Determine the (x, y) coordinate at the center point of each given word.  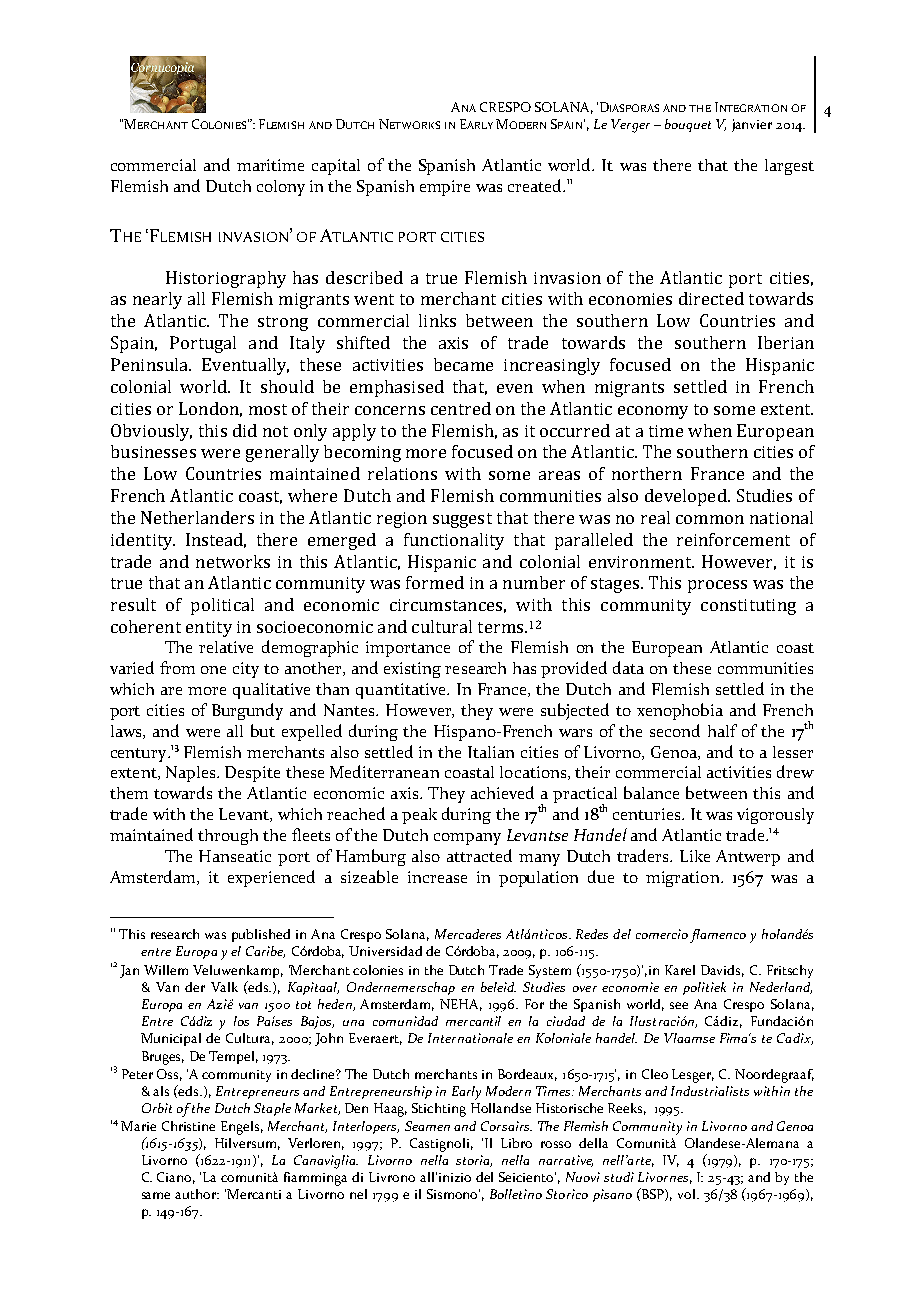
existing (412, 670)
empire (445, 188)
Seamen (427, 1126)
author (197, 1194)
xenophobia (680, 711)
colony (281, 188)
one (213, 670)
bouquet (688, 125)
